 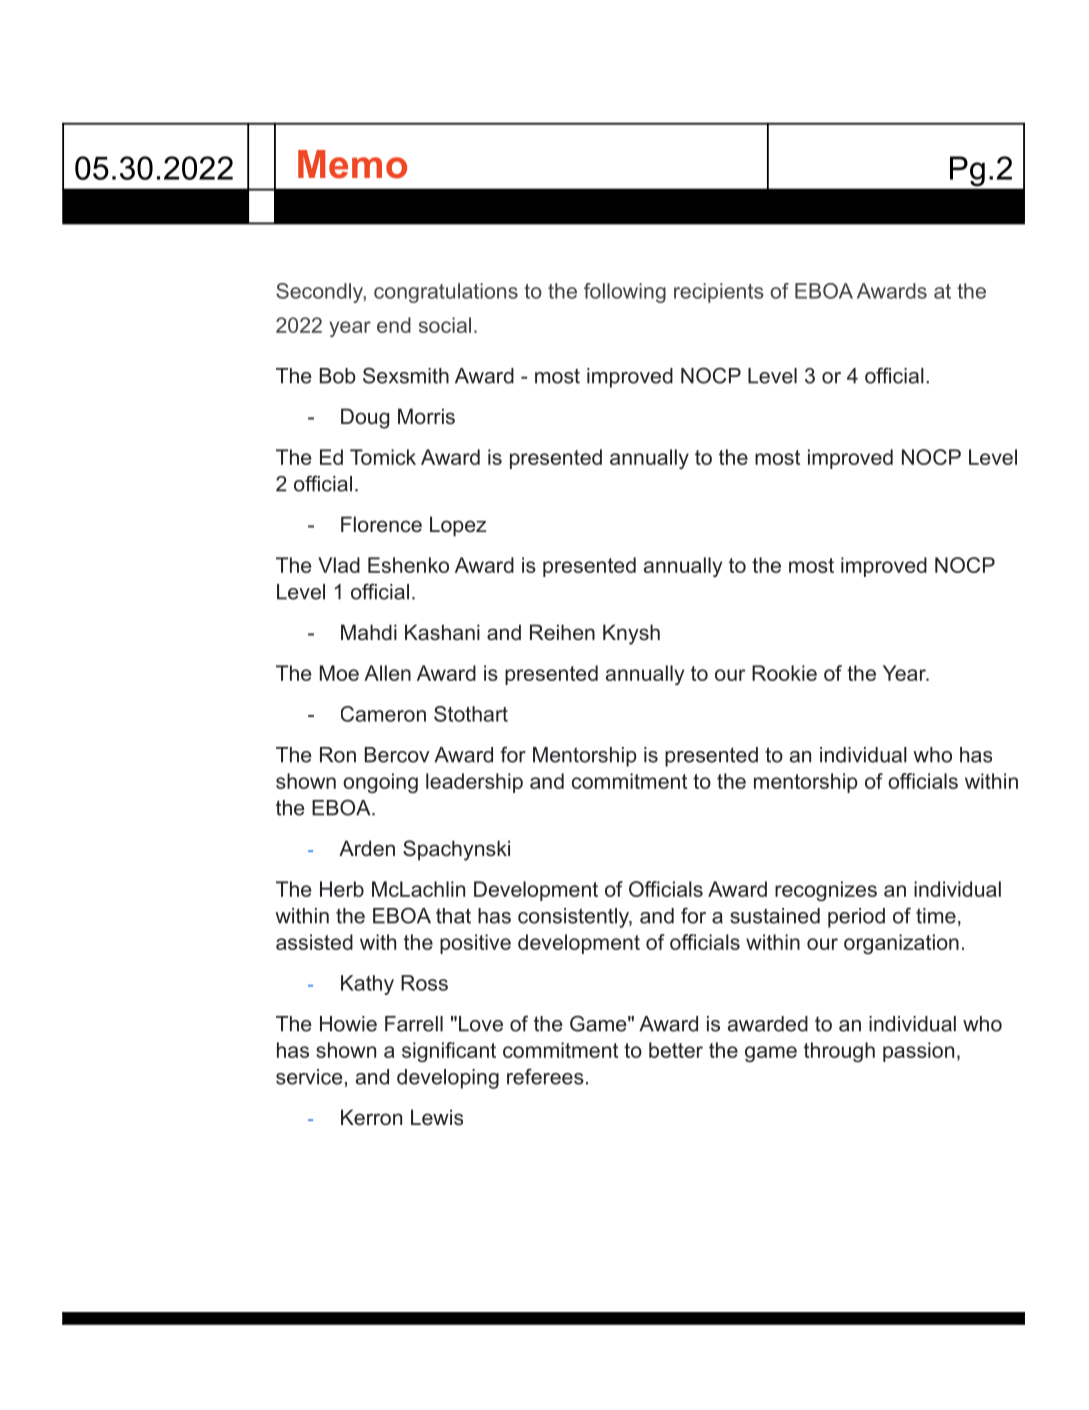 What do you see at coordinates (338, 376) in the screenshot?
I see `Bob` at bounding box center [338, 376].
